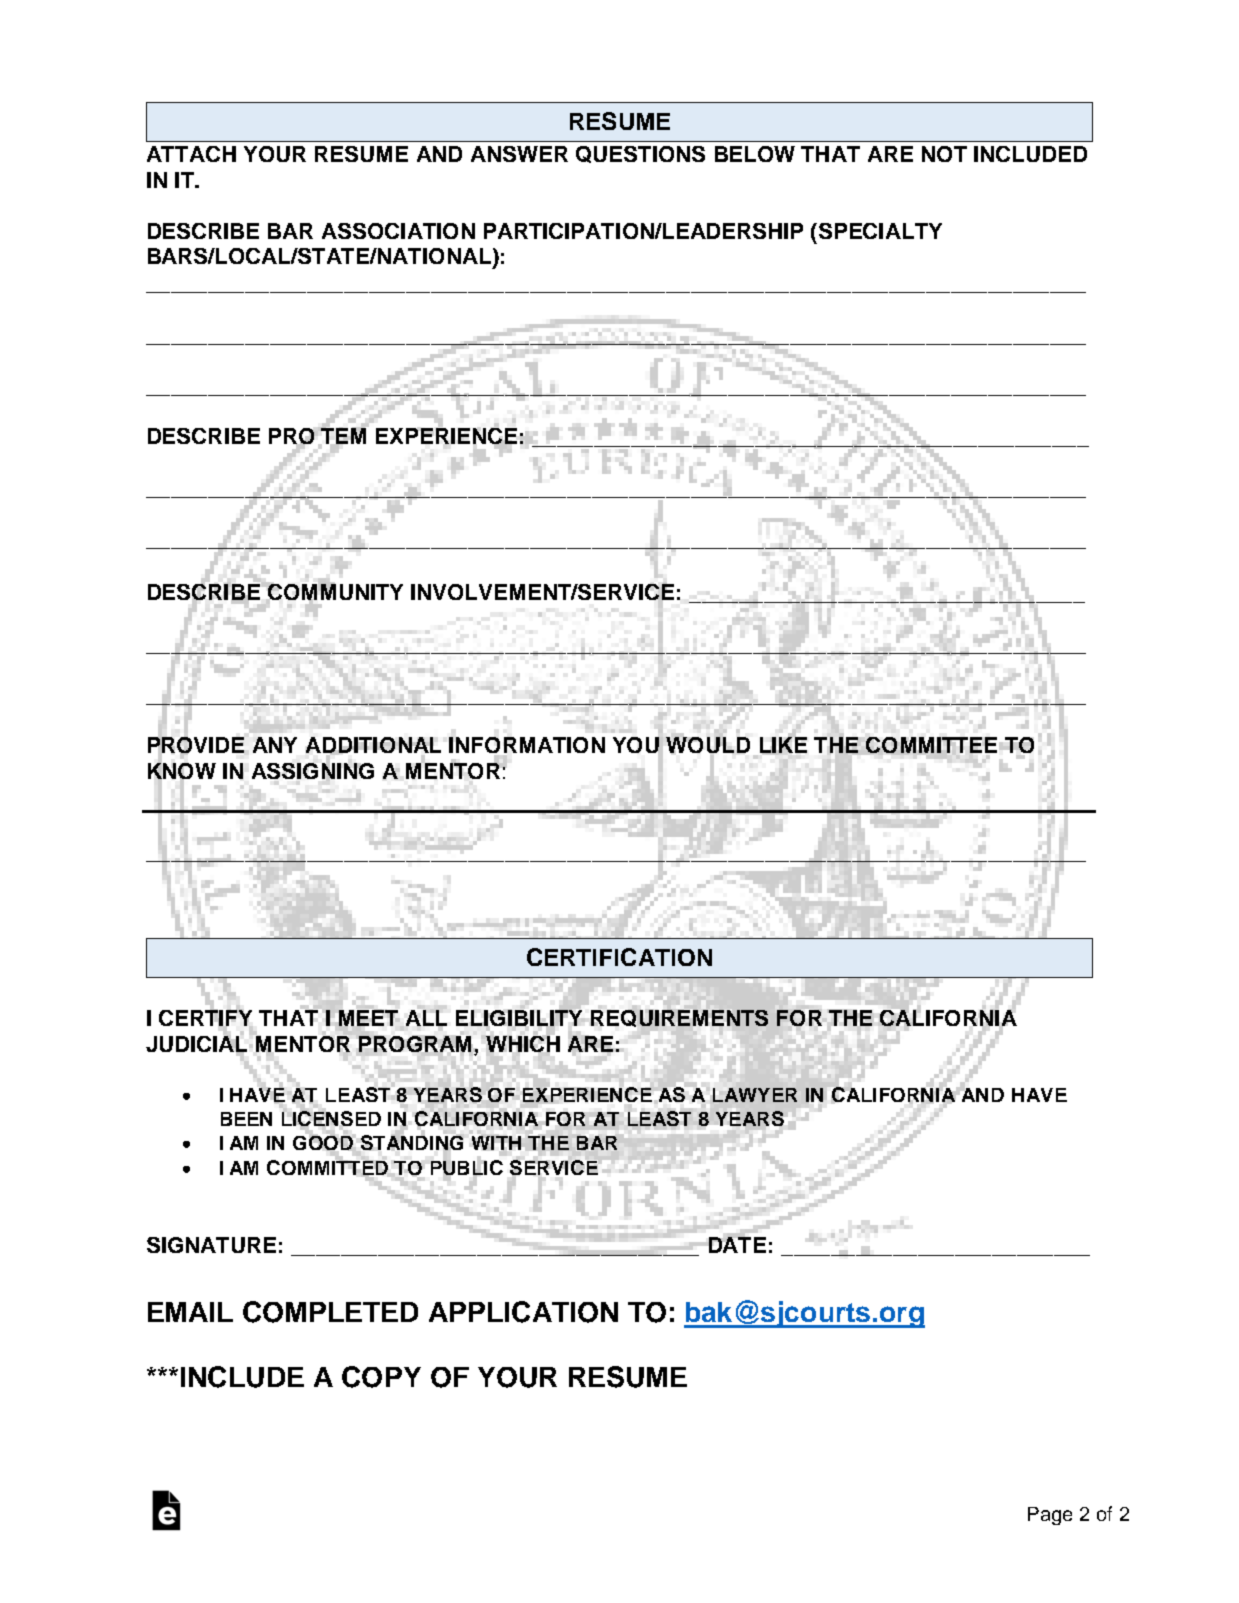  What do you see at coordinates (619, 957) in the screenshot?
I see `CERTIFICATION` at bounding box center [619, 957].
